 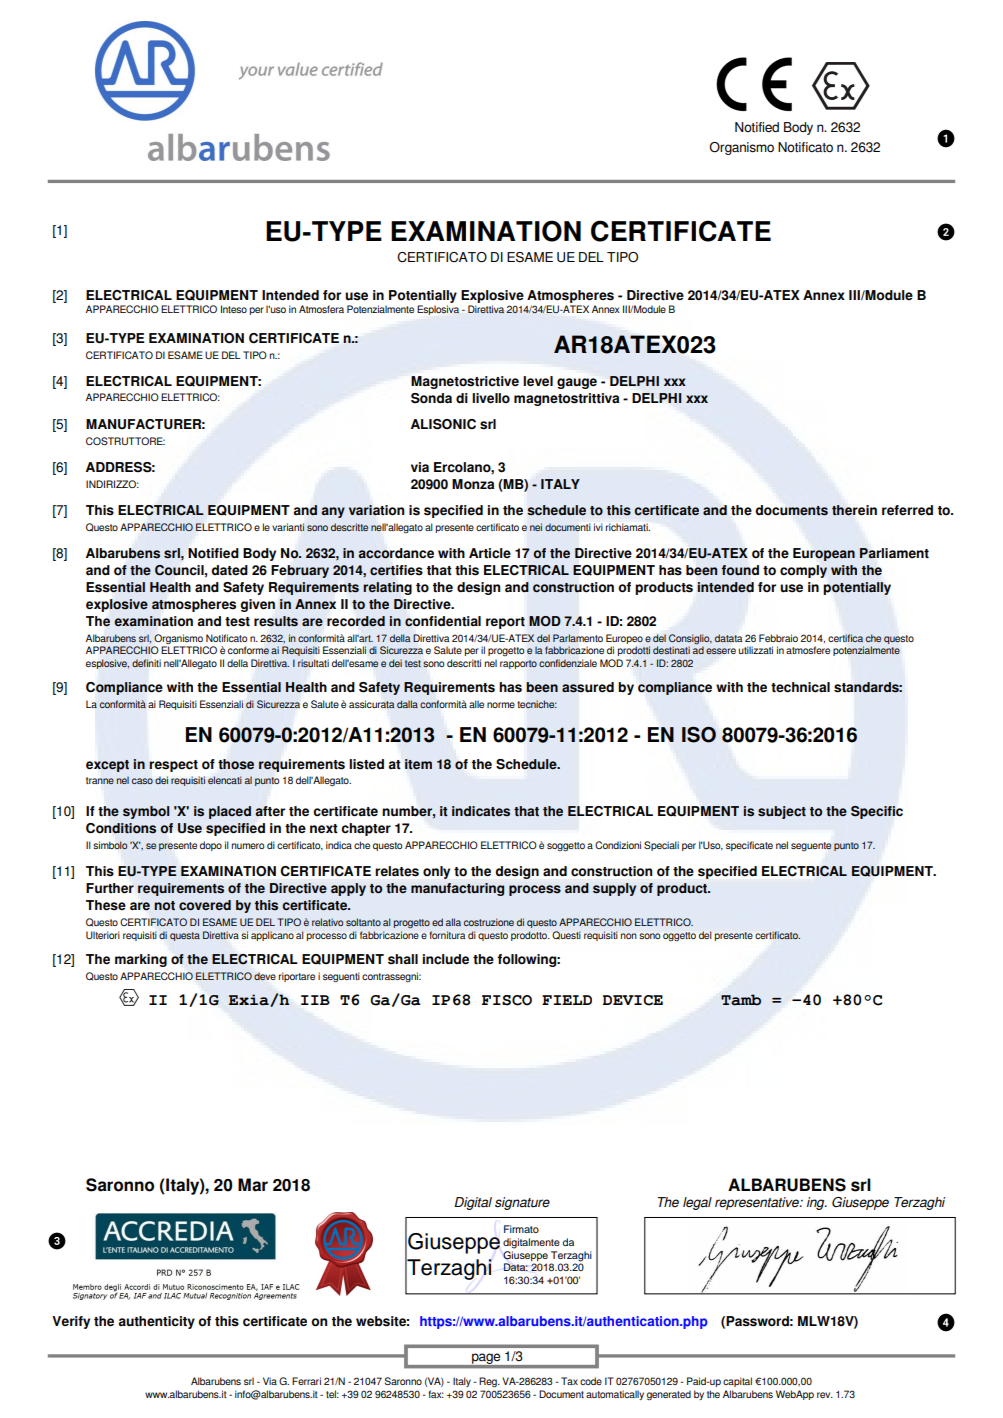 What do you see at coordinates (333, 512) in the screenshot?
I see `any` at bounding box center [333, 512].
